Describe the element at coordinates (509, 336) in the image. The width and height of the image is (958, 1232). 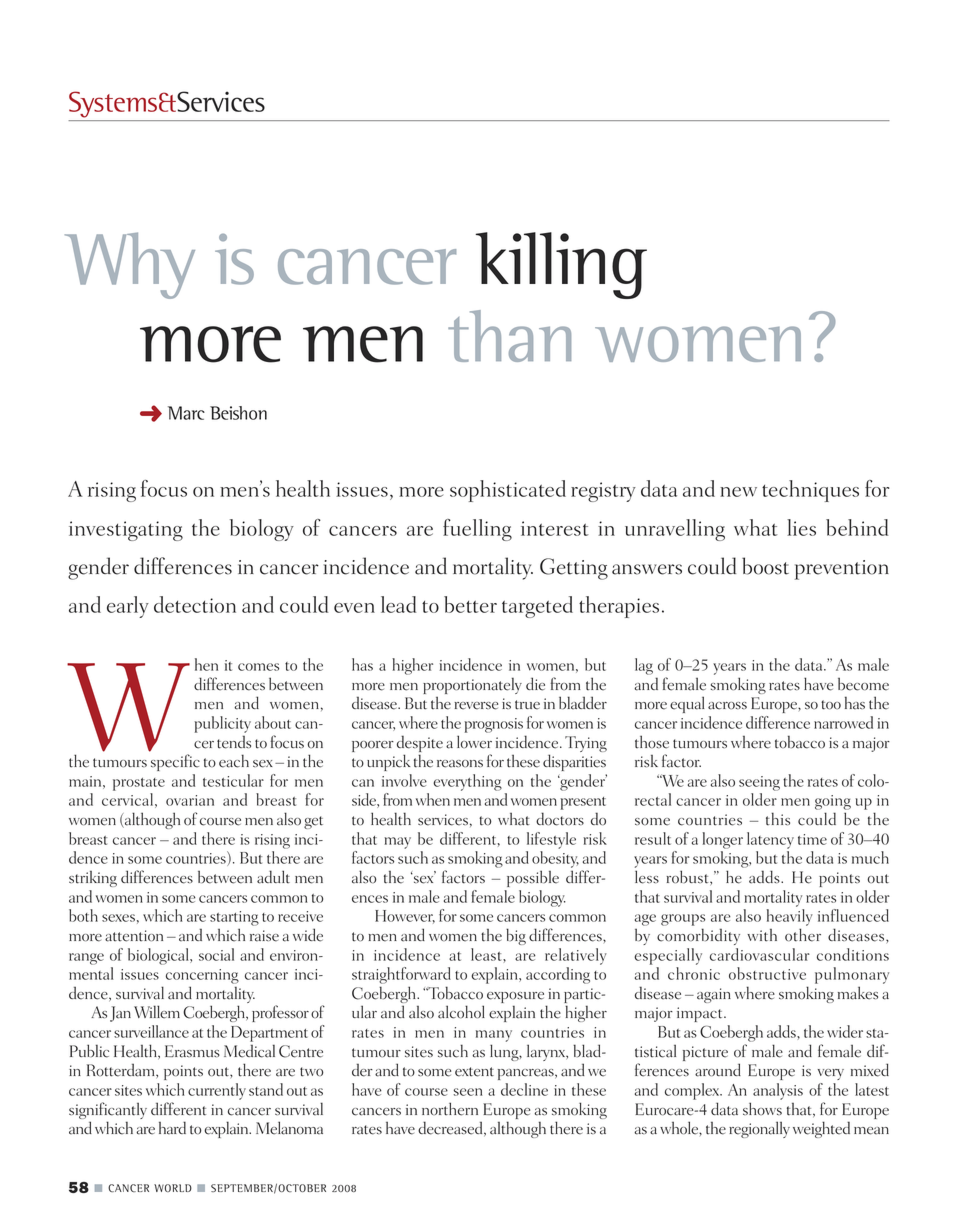
I see `than` at that location.
